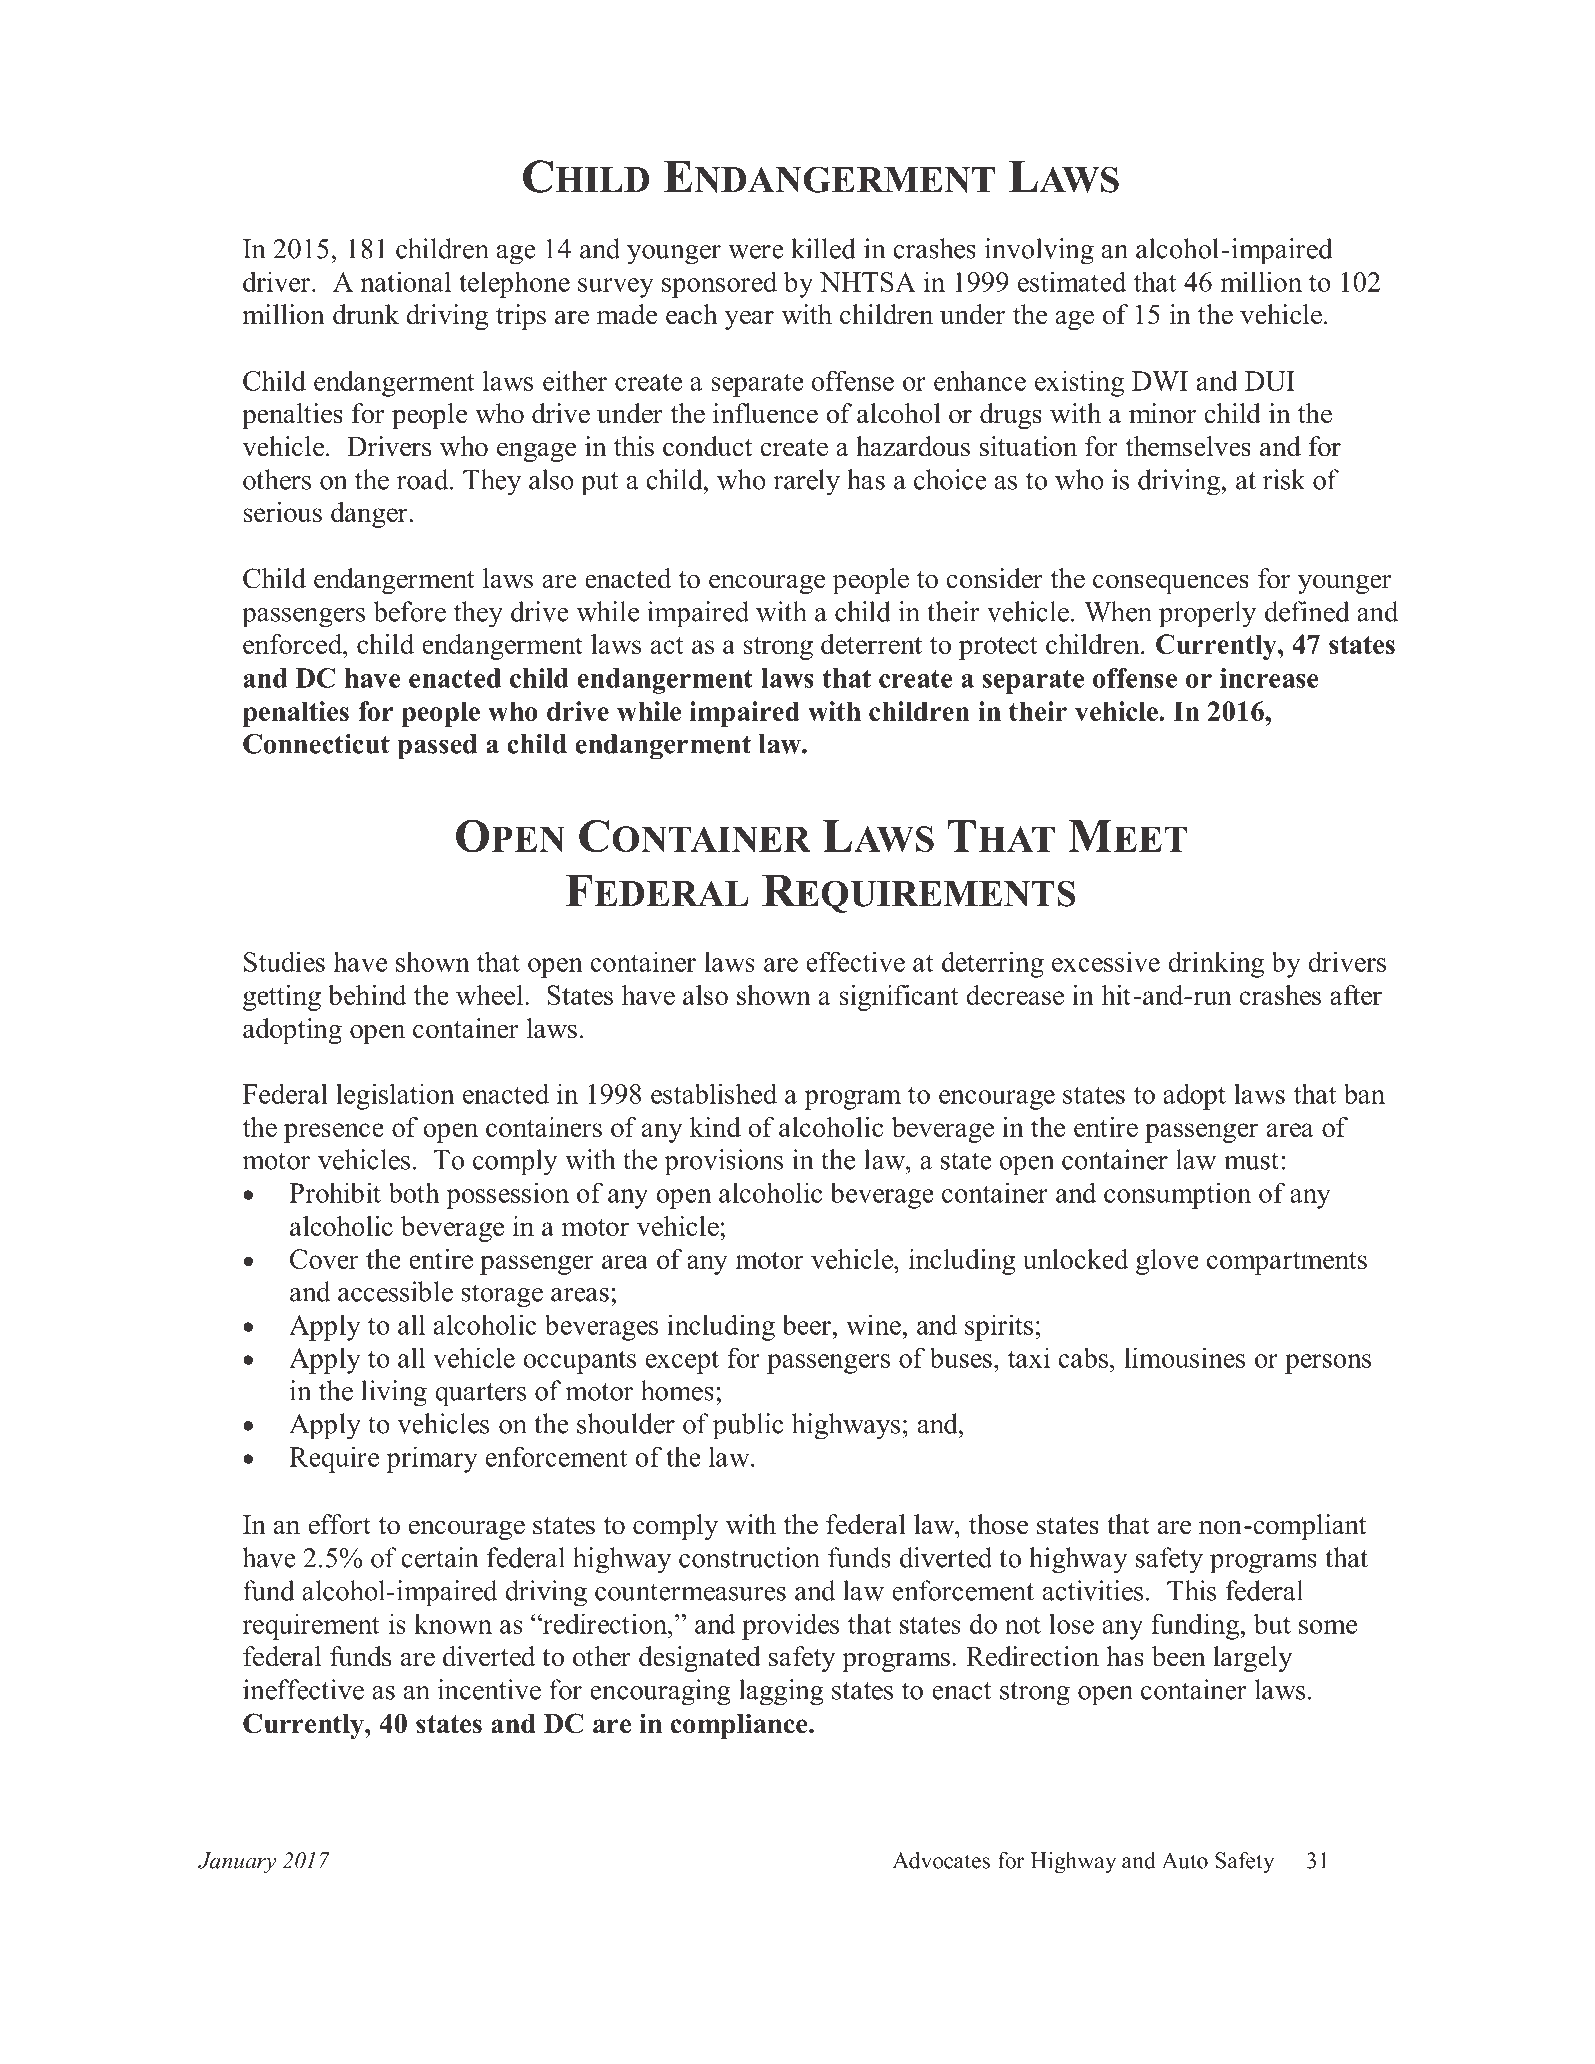 The height and width of the screenshot is (2064, 1595). Describe the element at coordinates (395, 1096) in the screenshot. I see `legislation` at that location.
